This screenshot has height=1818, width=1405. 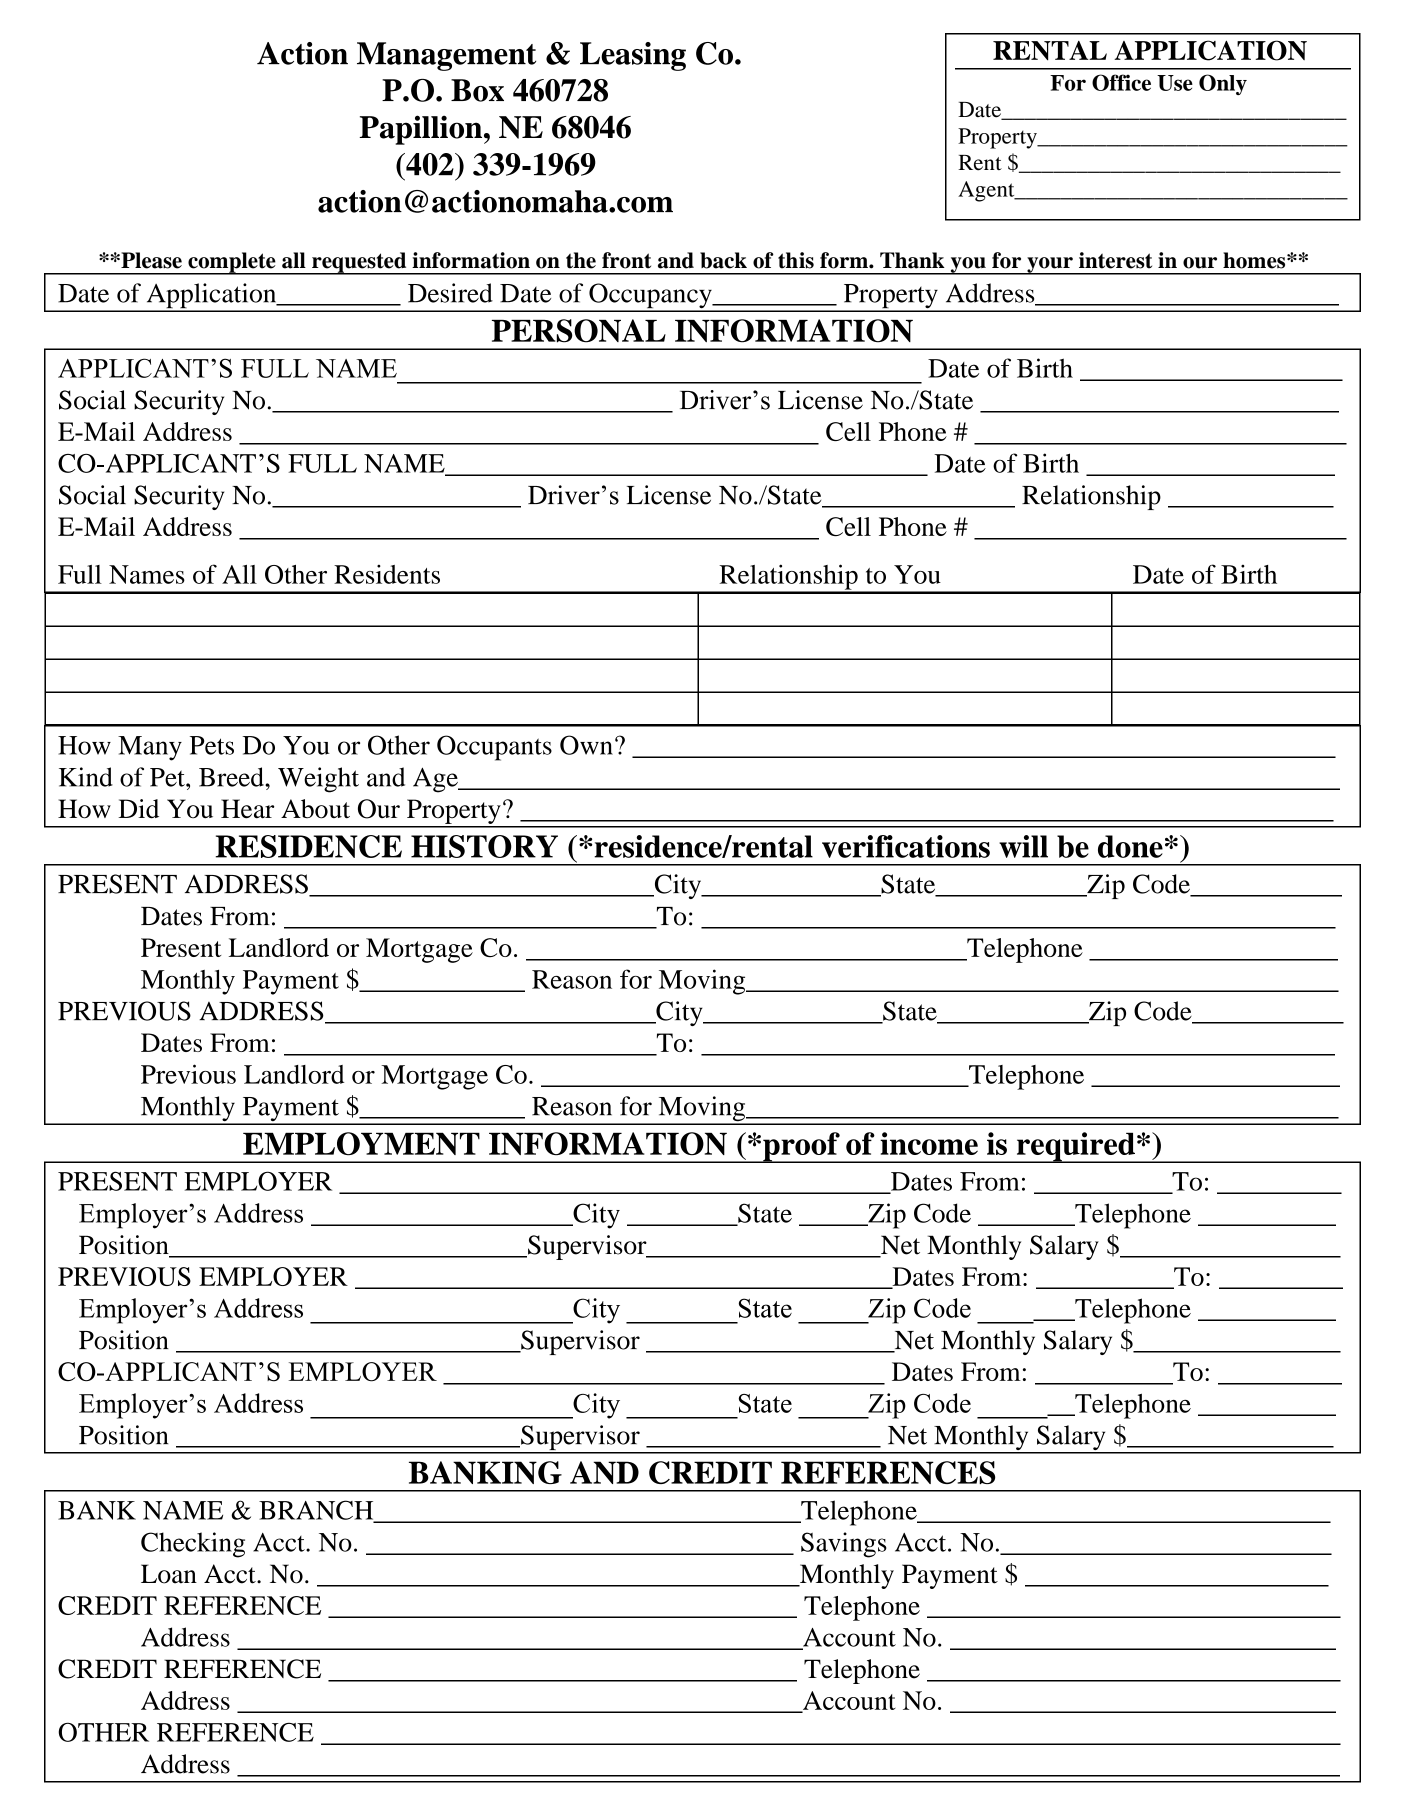 What do you see at coordinates (1121, 82) in the screenshot?
I see `Office` at bounding box center [1121, 82].
